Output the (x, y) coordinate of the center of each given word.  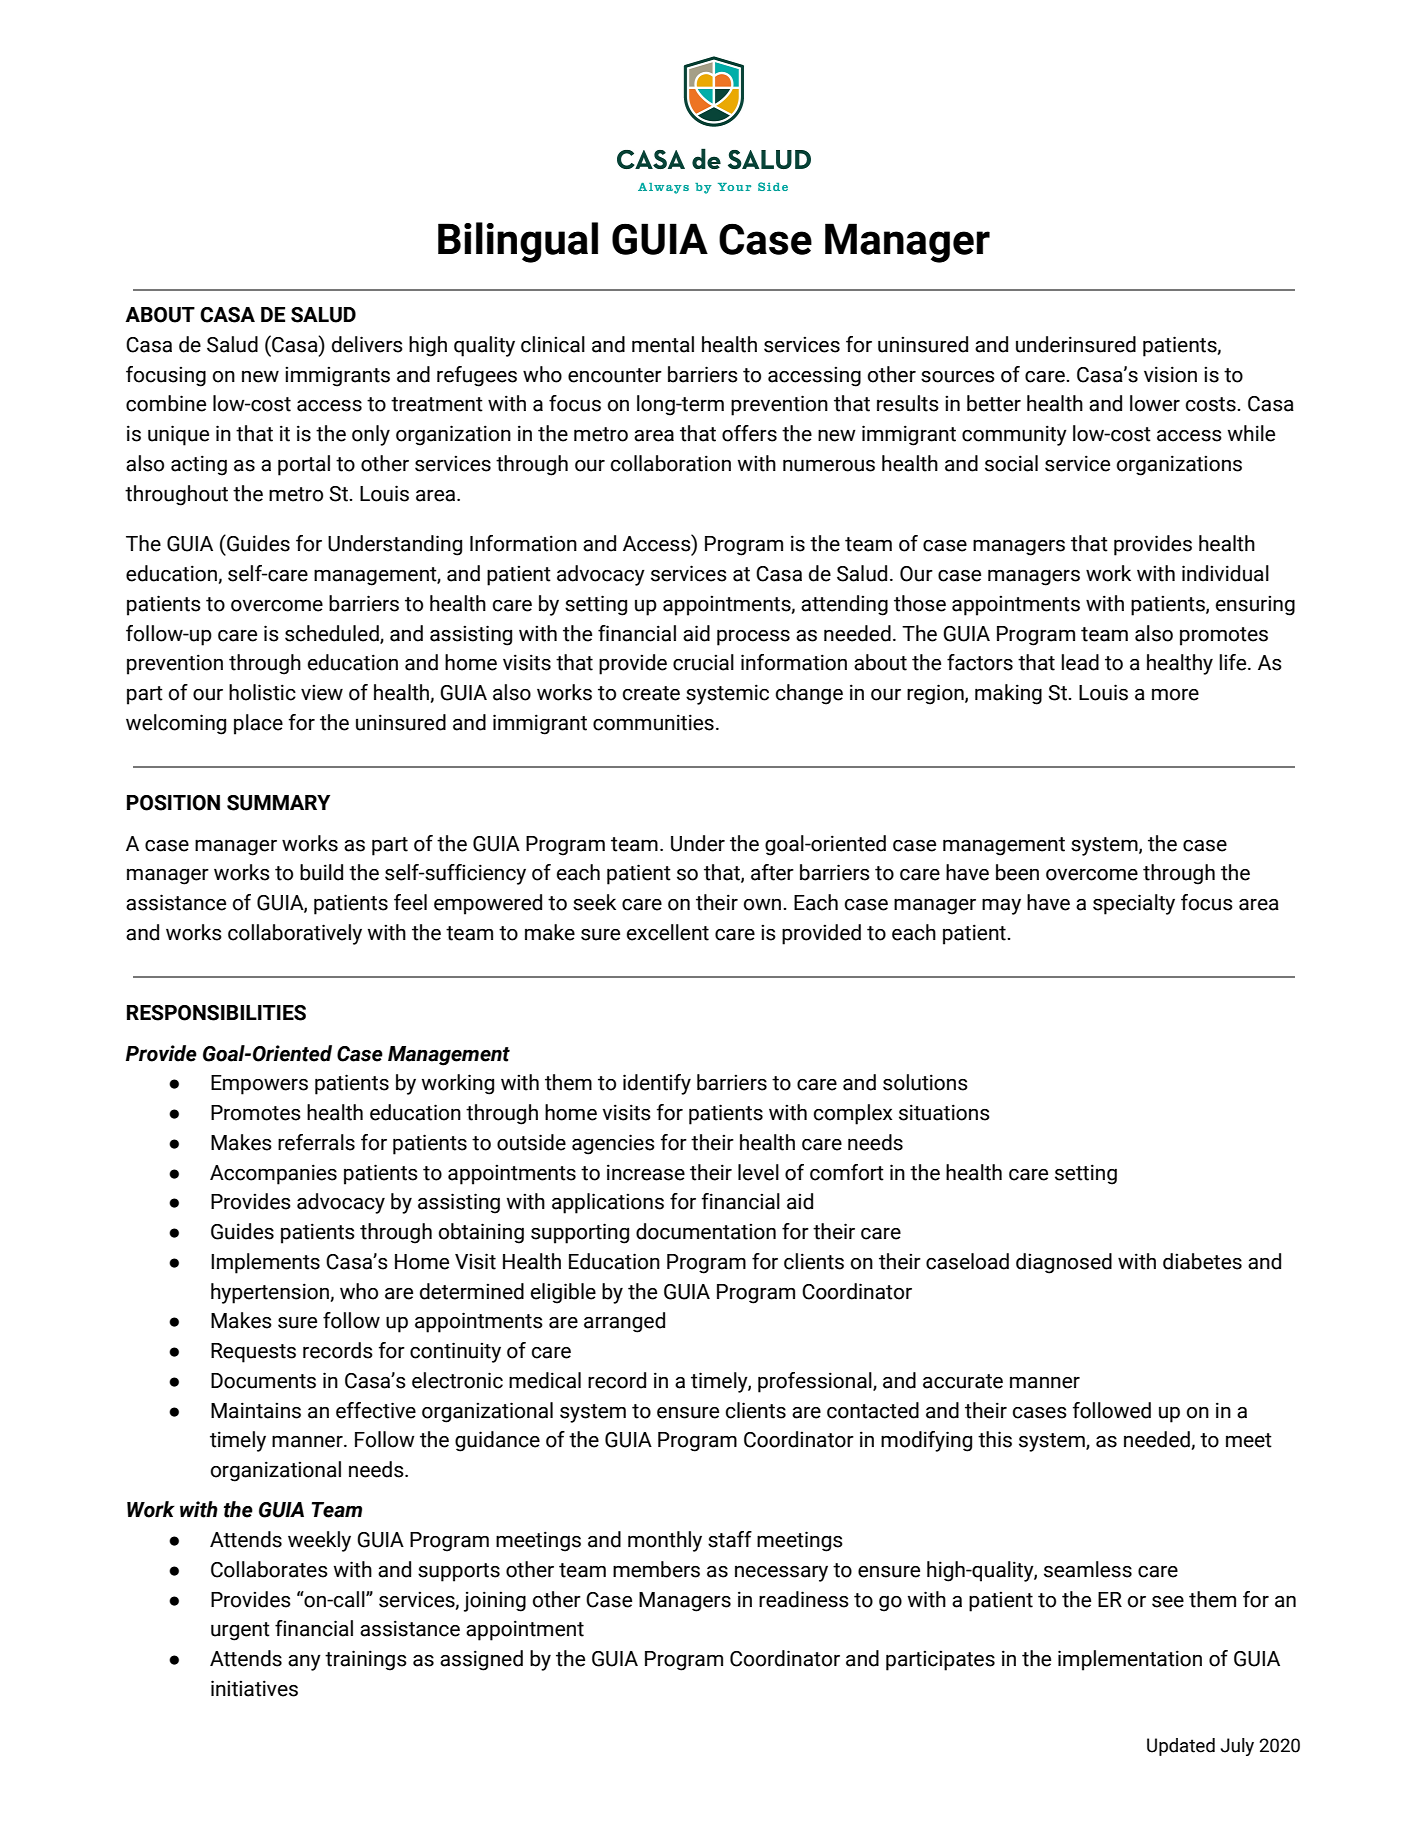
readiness (804, 1599)
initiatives (254, 1688)
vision (1170, 374)
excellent (668, 932)
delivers (367, 344)
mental (663, 344)
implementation (1130, 1660)
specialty (1134, 904)
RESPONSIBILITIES (216, 1013)
